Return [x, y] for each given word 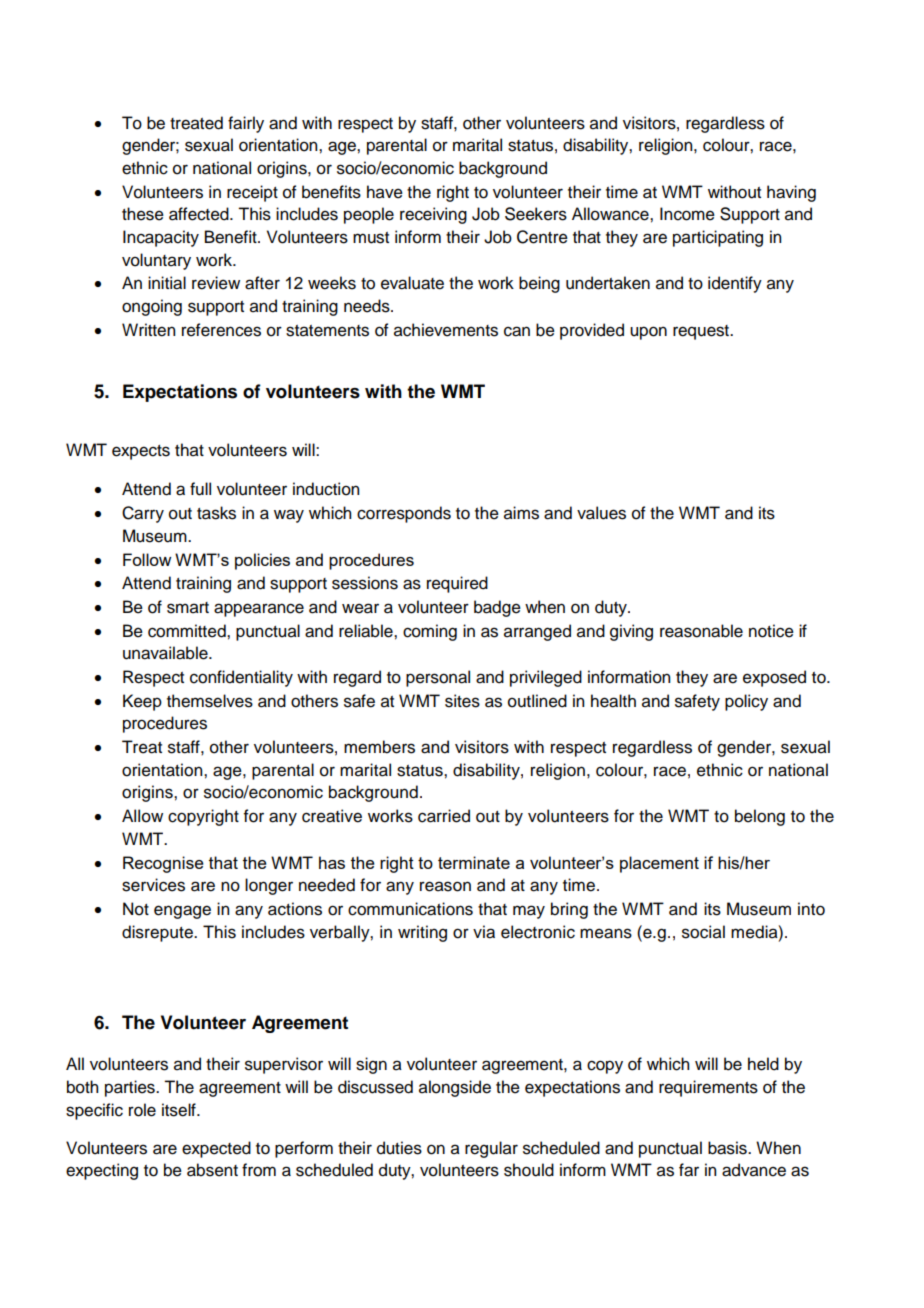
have [385, 192]
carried [444, 816]
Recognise [163, 864]
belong [760, 817]
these [143, 214]
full [200, 489]
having [791, 193]
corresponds [404, 514]
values [601, 513]
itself [180, 1110]
